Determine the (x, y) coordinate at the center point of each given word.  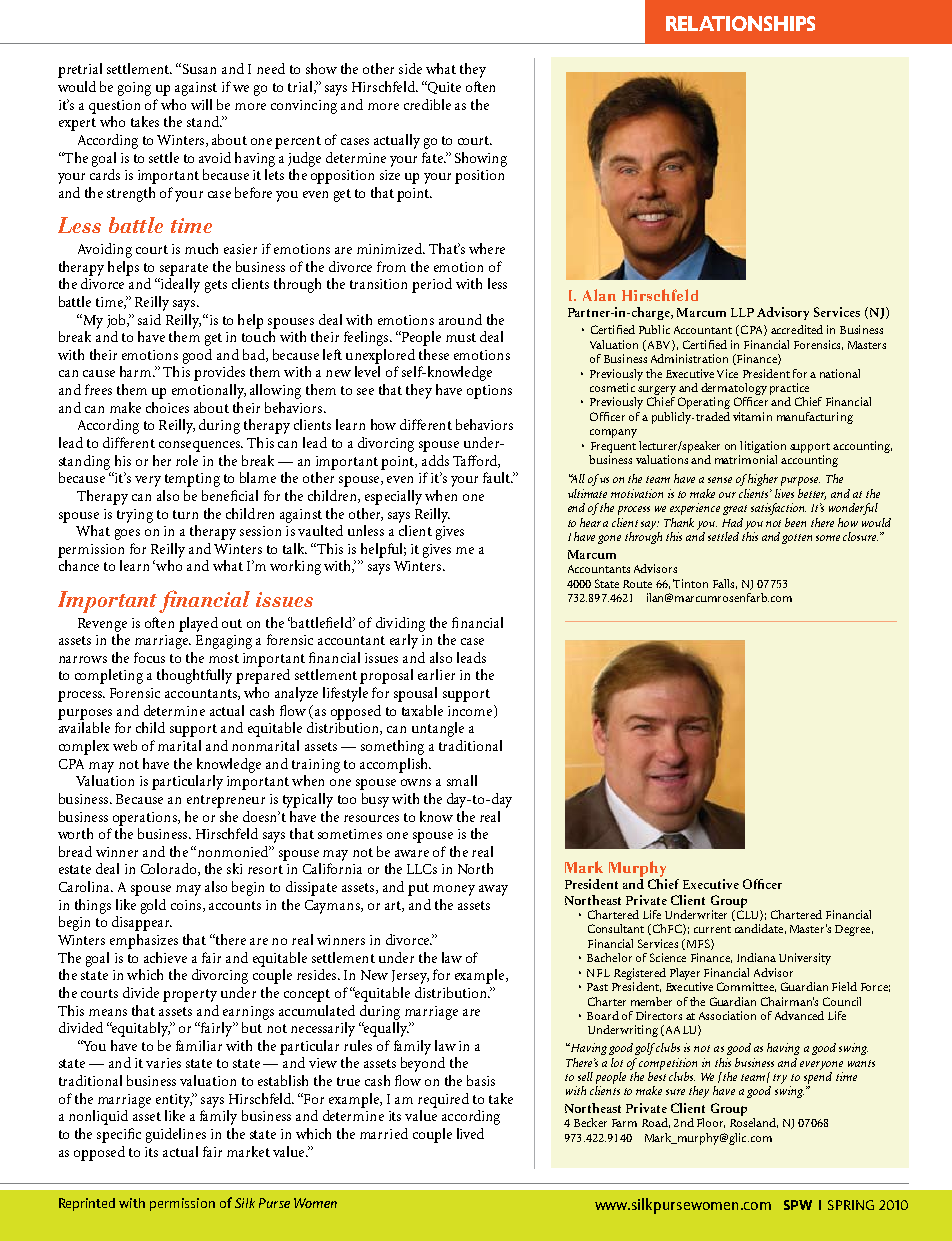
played (198, 624)
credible (427, 104)
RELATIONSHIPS (740, 23)
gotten (797, 539)
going (134, 89)
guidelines (176, 1135)
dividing (400, 624)
